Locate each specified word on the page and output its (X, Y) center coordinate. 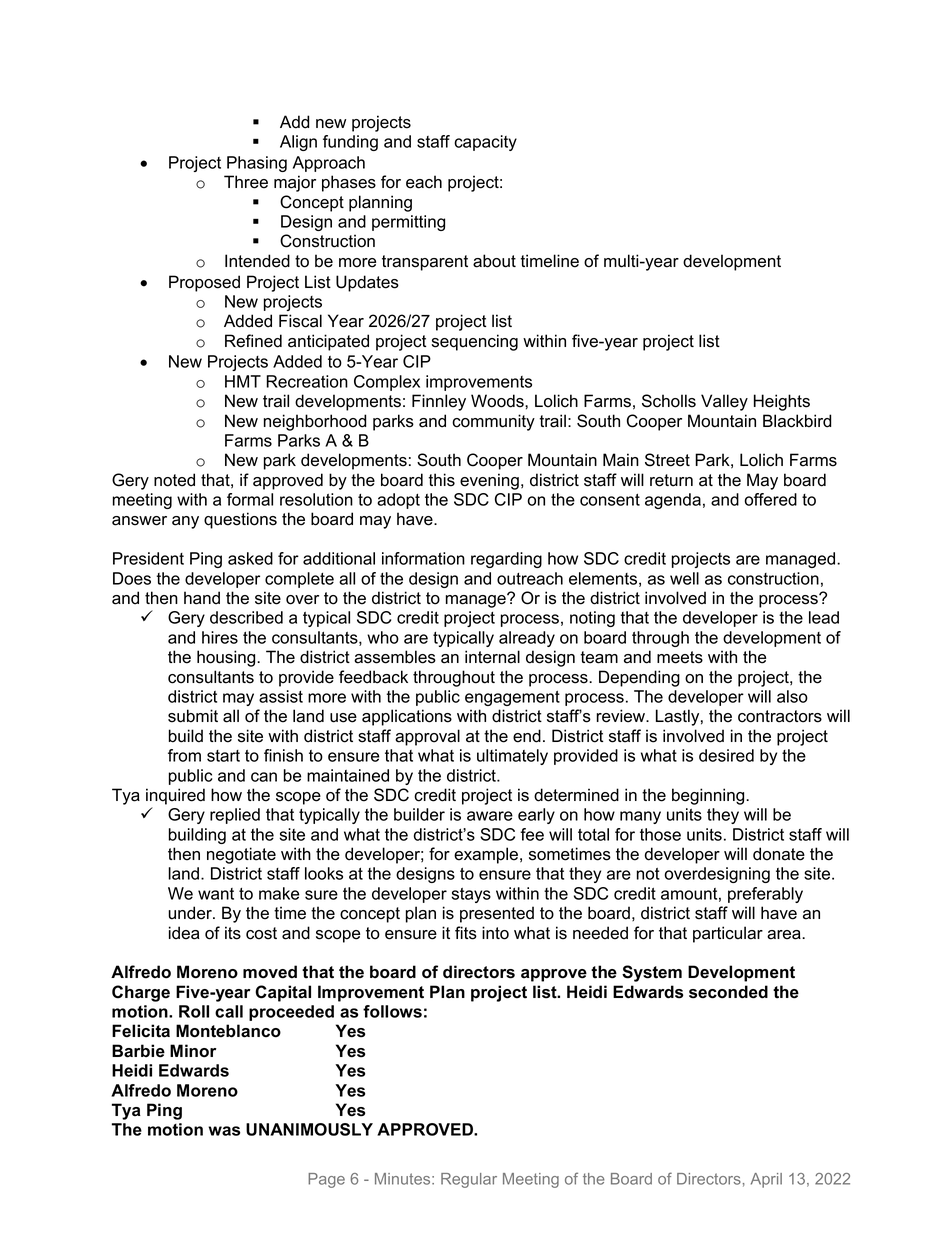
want (216, 894)
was (224, 1131)
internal (492, 657)
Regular (469, 1180)
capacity (485, 143)
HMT (243, 381)
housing (227, 658)
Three (246, 182)
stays (471, 895)
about (494, 261)
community (493, 422)
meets (680, 657)
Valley (724, 402)
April (766, 1180)
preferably (765, 895)
